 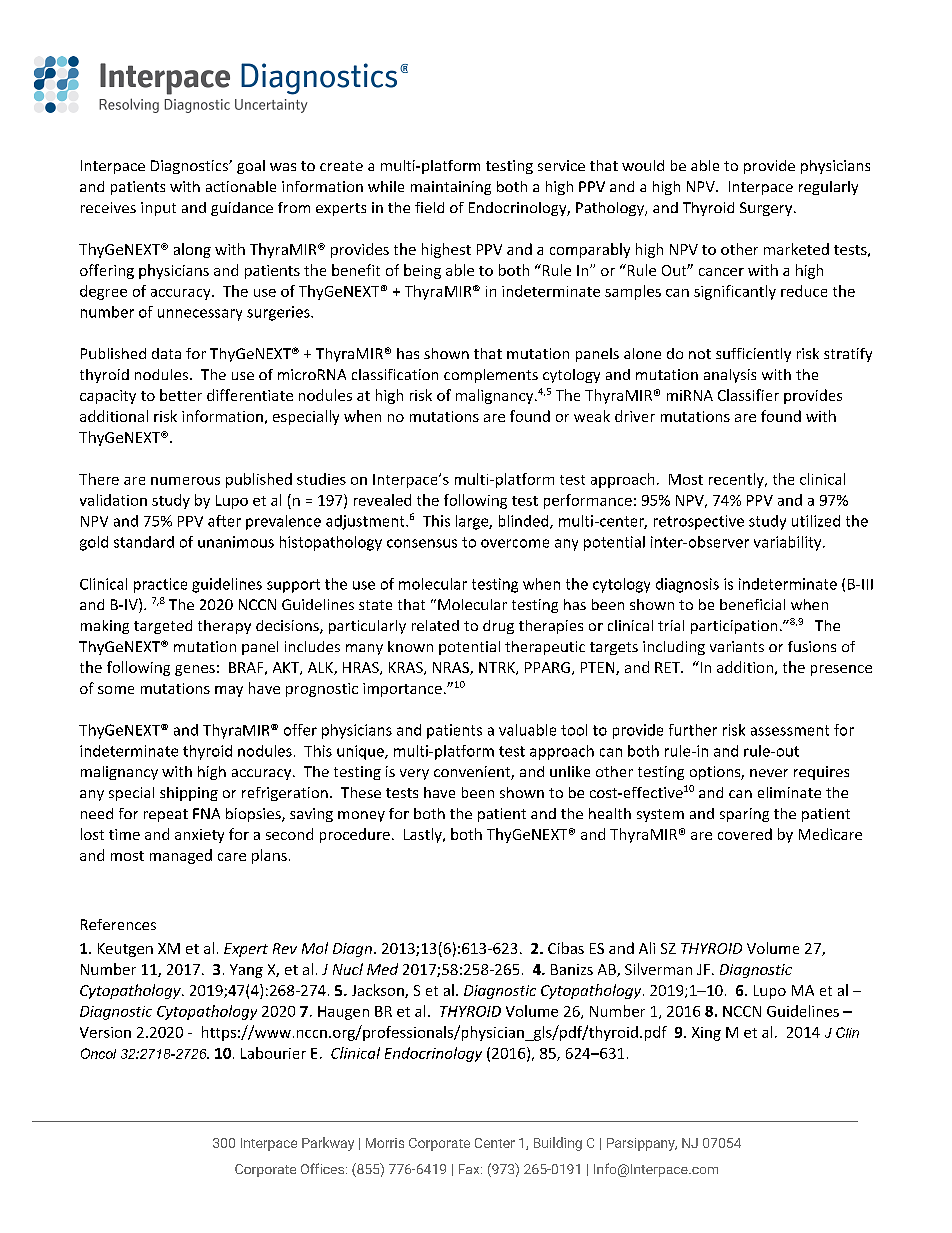 What do you see at coordinates (407, 668) in the document?
I see `KRAS` at bounding box center [407, 668].
